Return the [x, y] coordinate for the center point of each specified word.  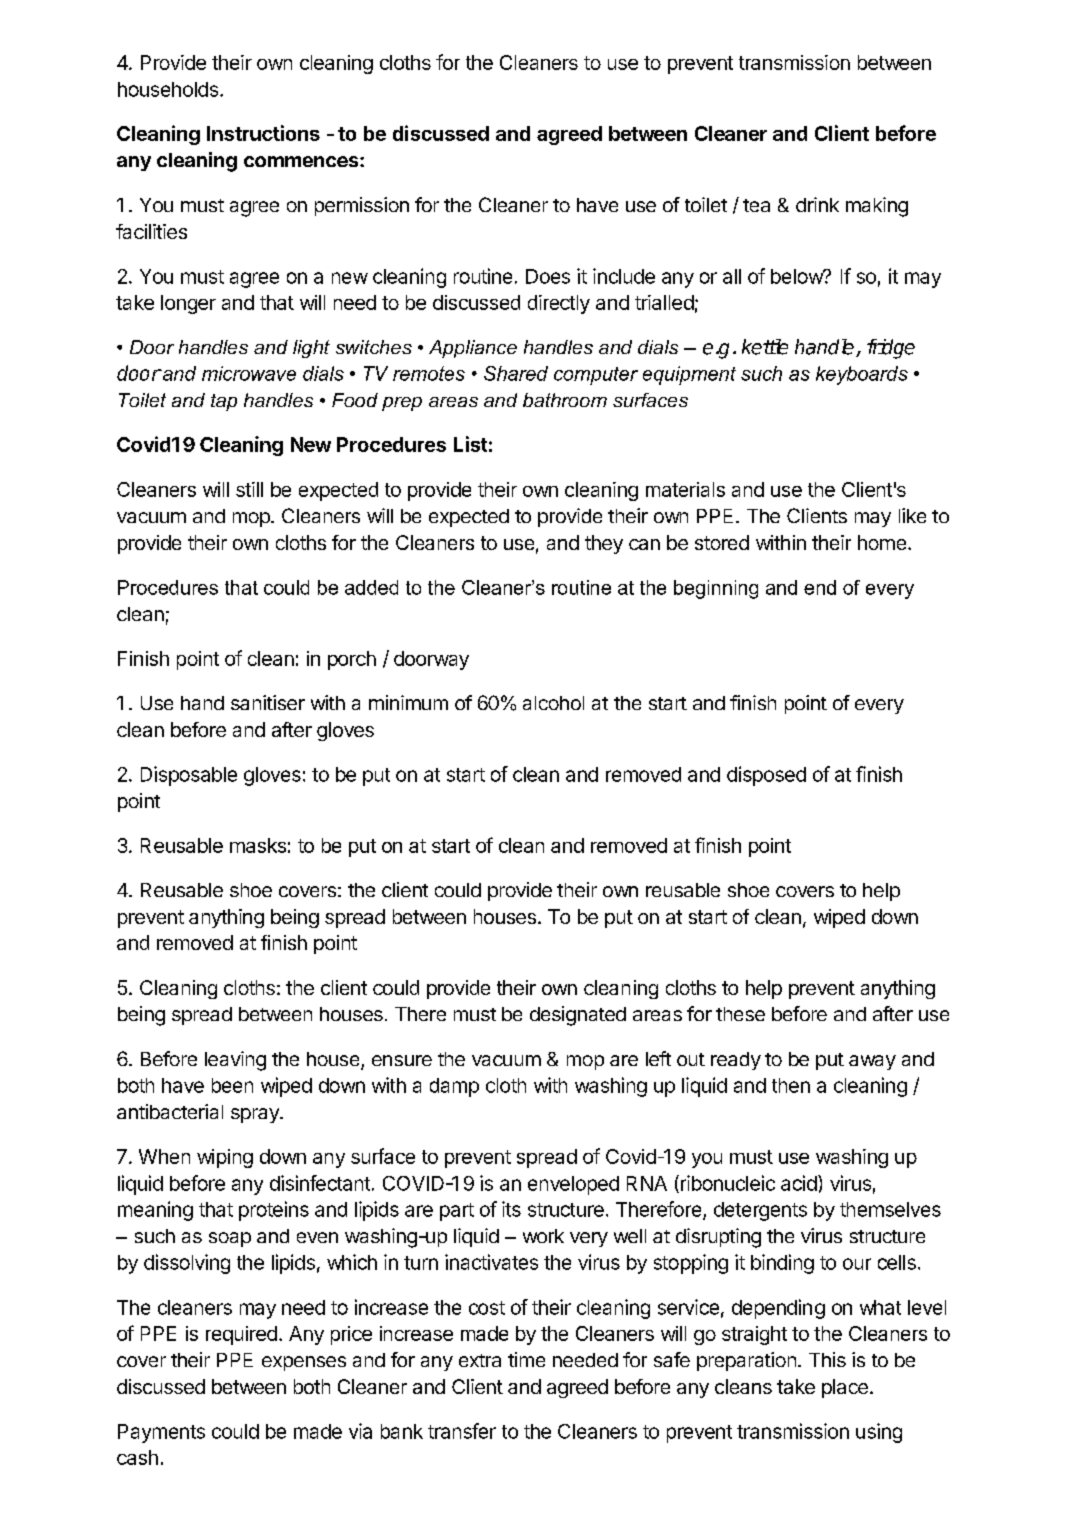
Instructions [263, 133]
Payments [161, 1433]
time [526, 1359]
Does [548, 276]
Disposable [189, 776]
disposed [766, 776]
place [845, 1388]
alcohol [553, 703]
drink [817, 204]
